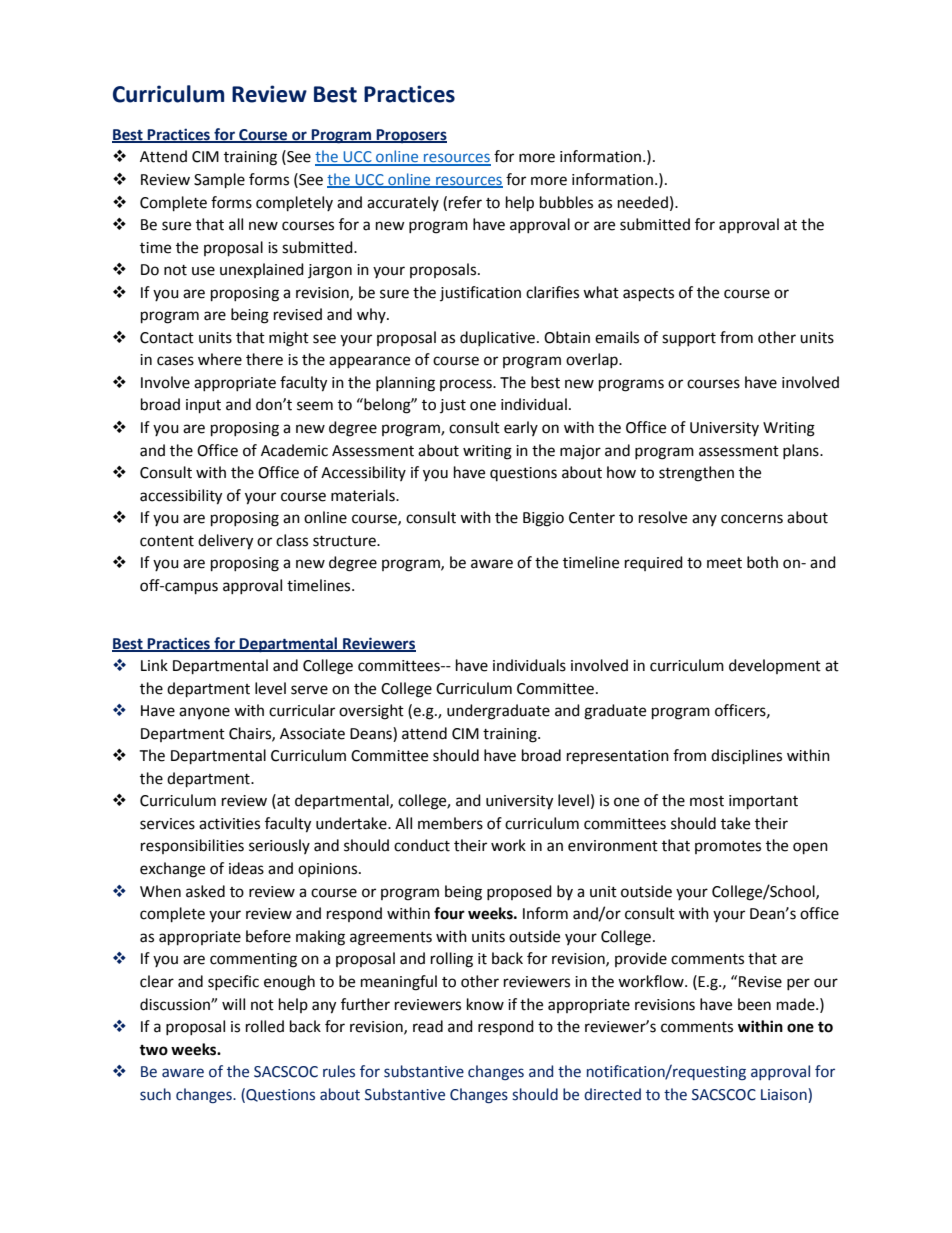 This document has height=1233, width=952. What do you see at coordinates (154, 665) in the document?
I see `Link` at bounding box center [154, 665].
